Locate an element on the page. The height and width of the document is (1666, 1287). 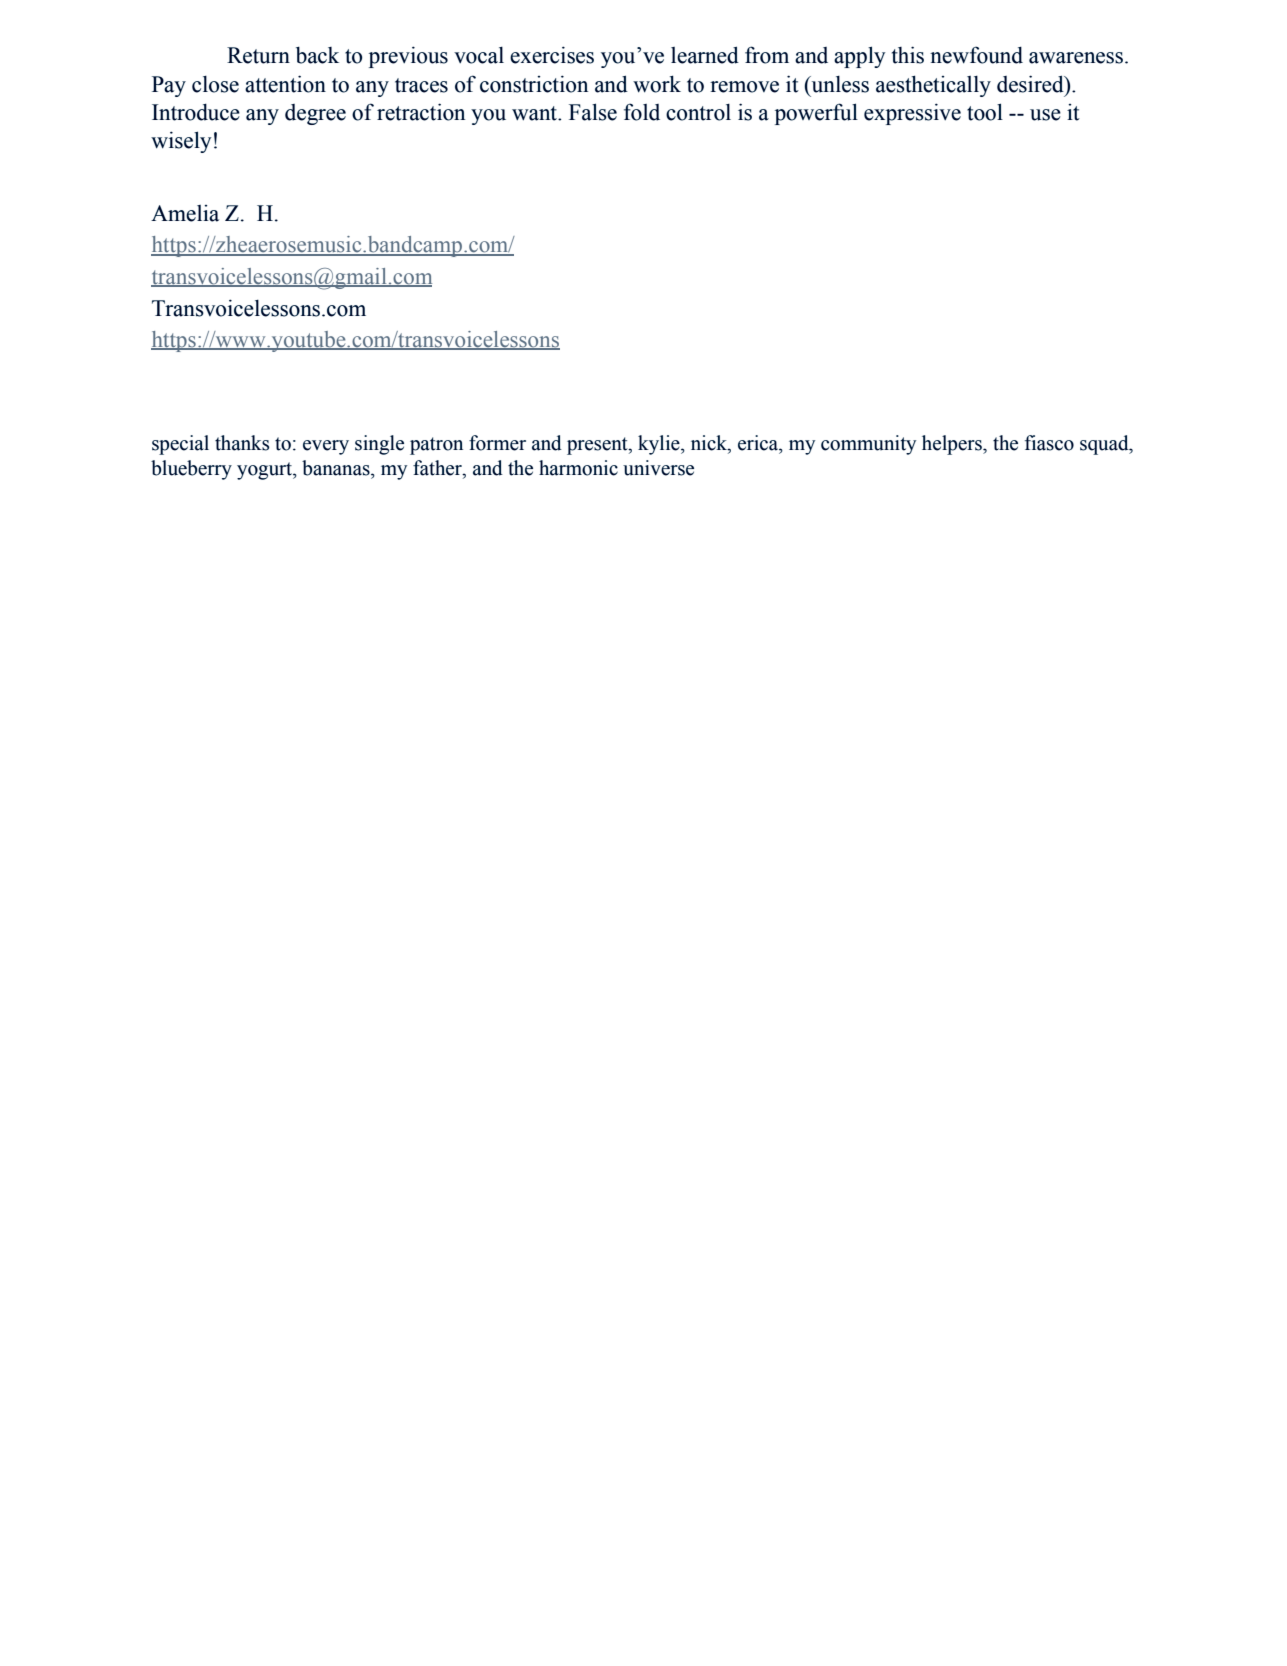
tool is located at coordinates (985, 112).
